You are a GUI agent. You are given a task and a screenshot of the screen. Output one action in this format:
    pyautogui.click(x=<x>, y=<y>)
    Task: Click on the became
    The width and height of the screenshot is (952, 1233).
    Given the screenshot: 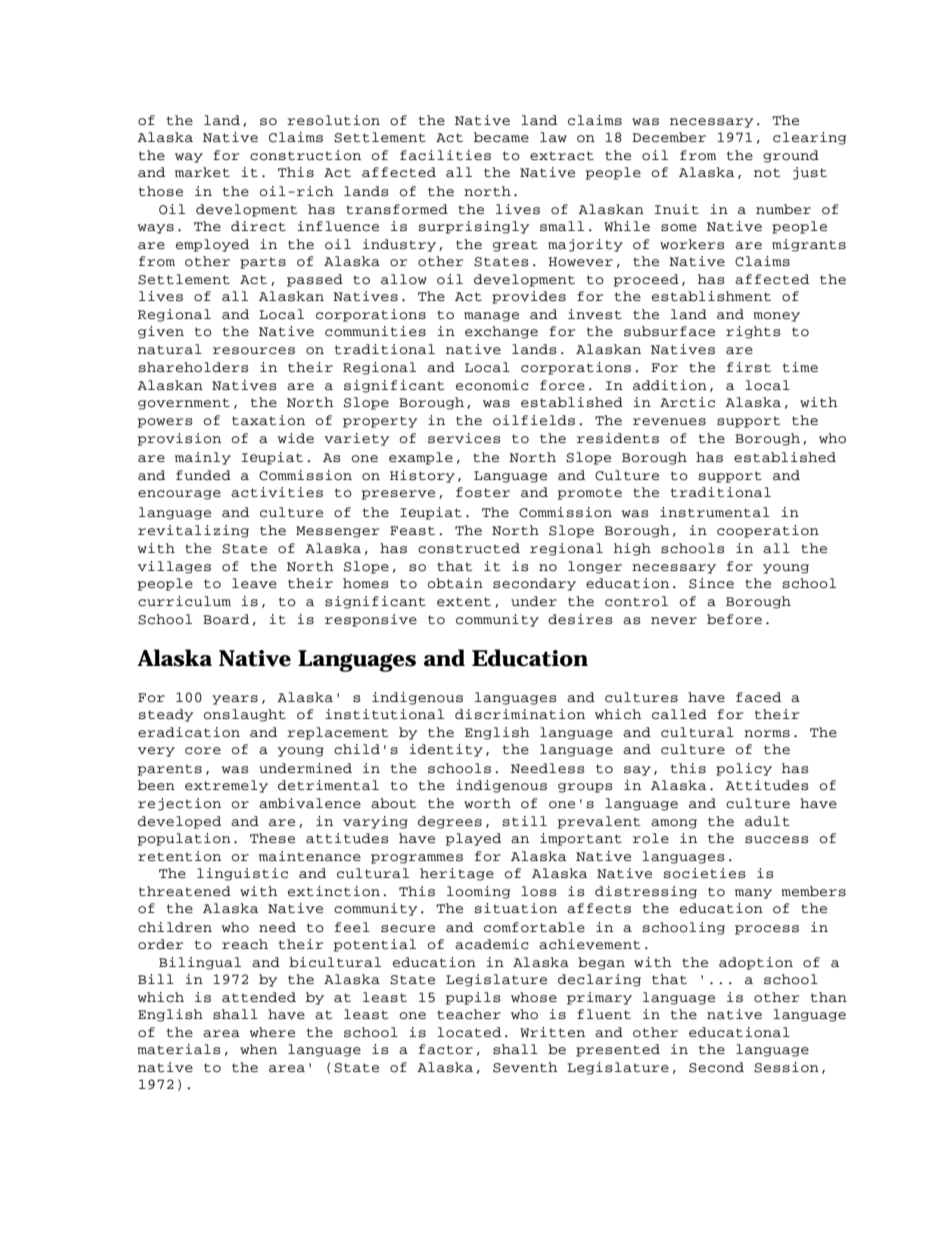 What is the action you would take?
    pyautogui.click(x=501, y=137)
